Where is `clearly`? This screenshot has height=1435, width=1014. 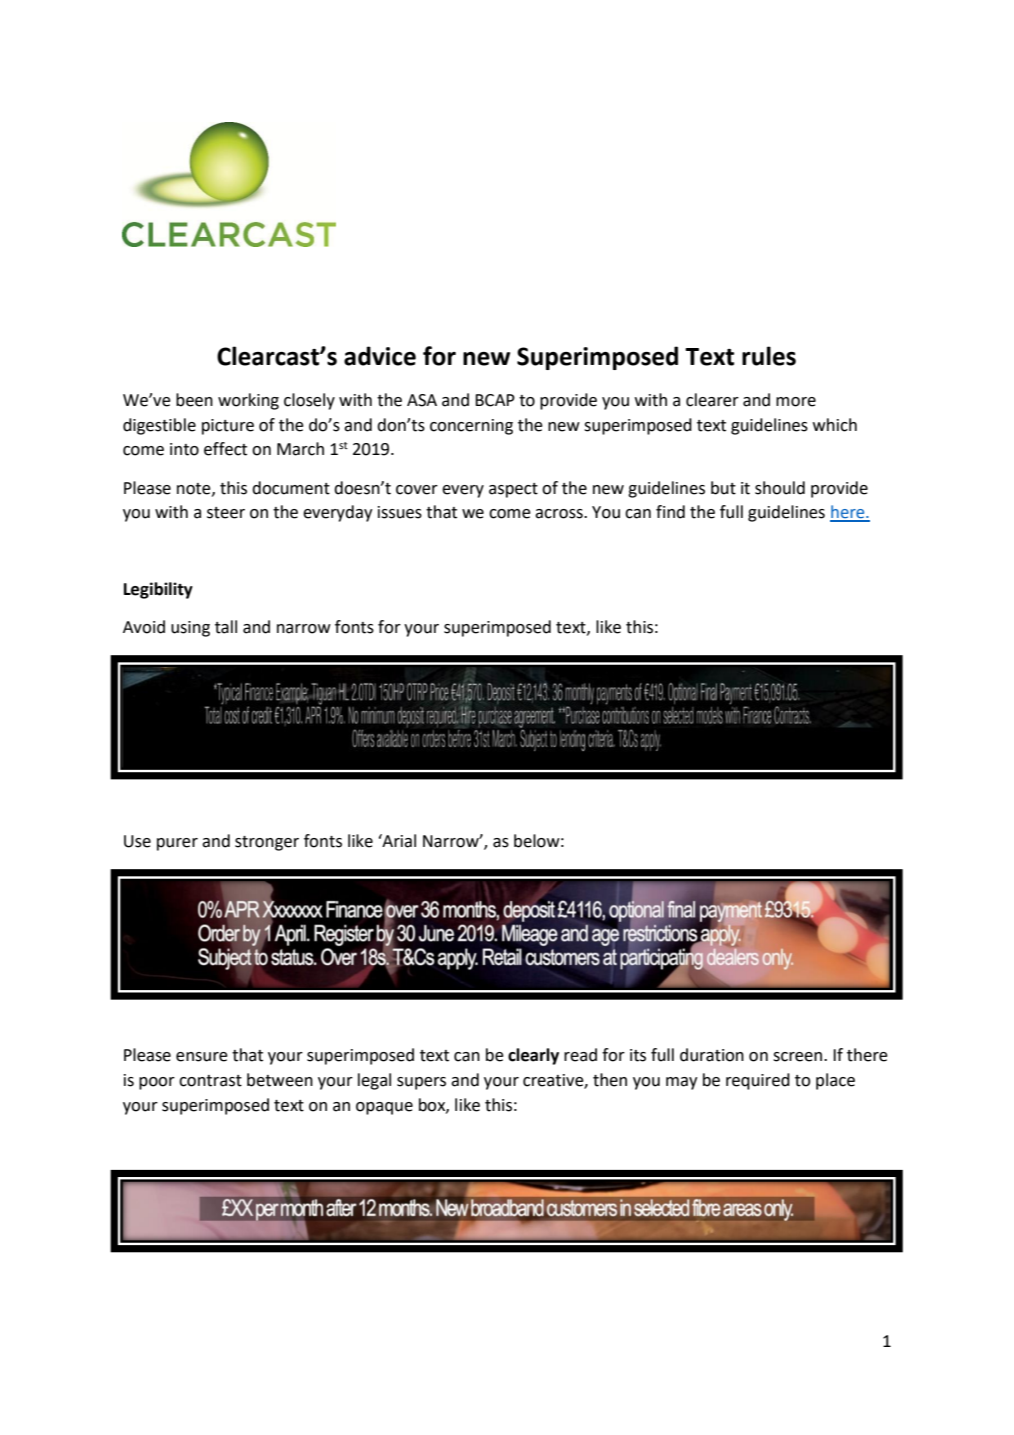
clearly is located at coordinates (533, 1056).
